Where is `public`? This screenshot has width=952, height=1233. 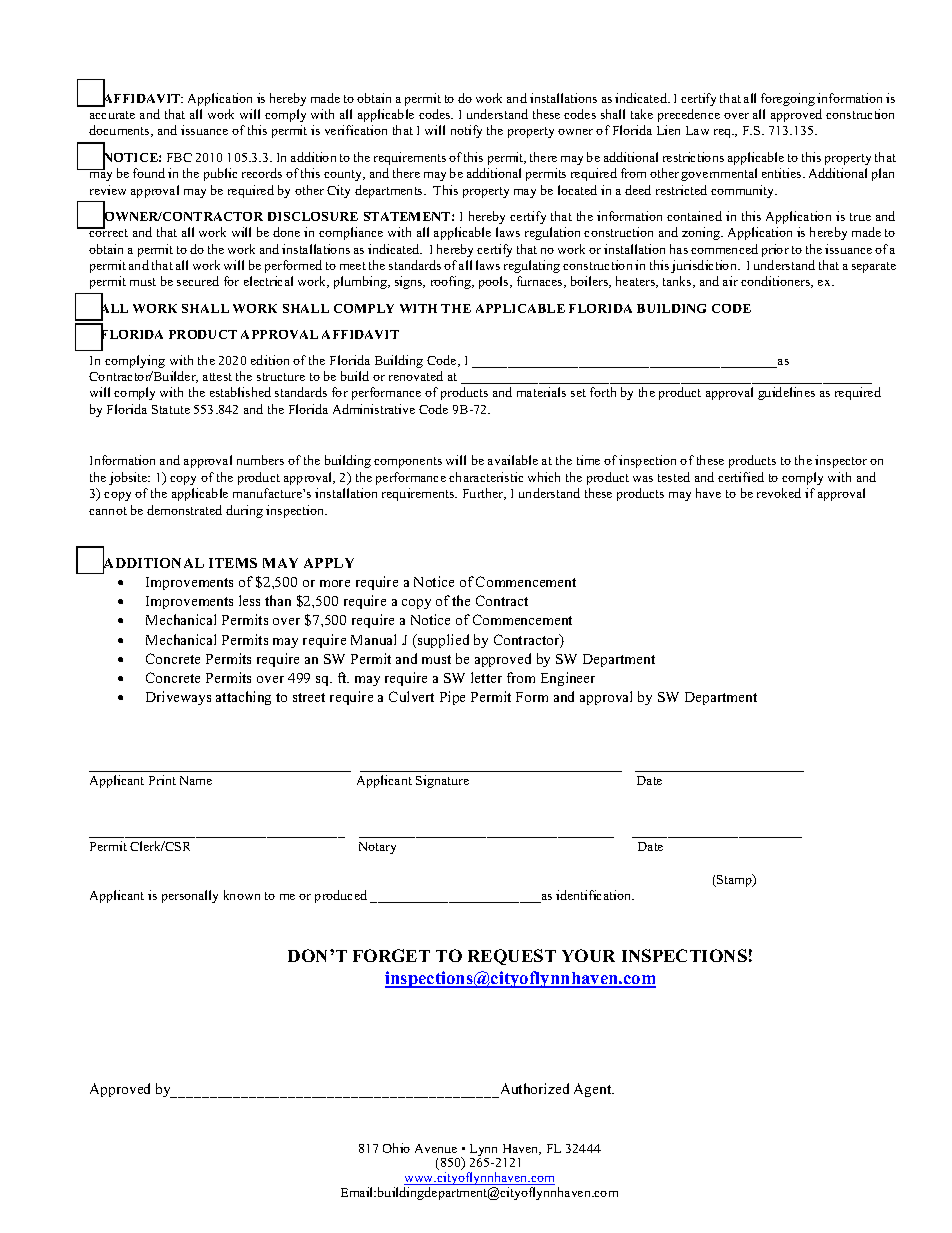 public is located at coordinates (220, 174).
